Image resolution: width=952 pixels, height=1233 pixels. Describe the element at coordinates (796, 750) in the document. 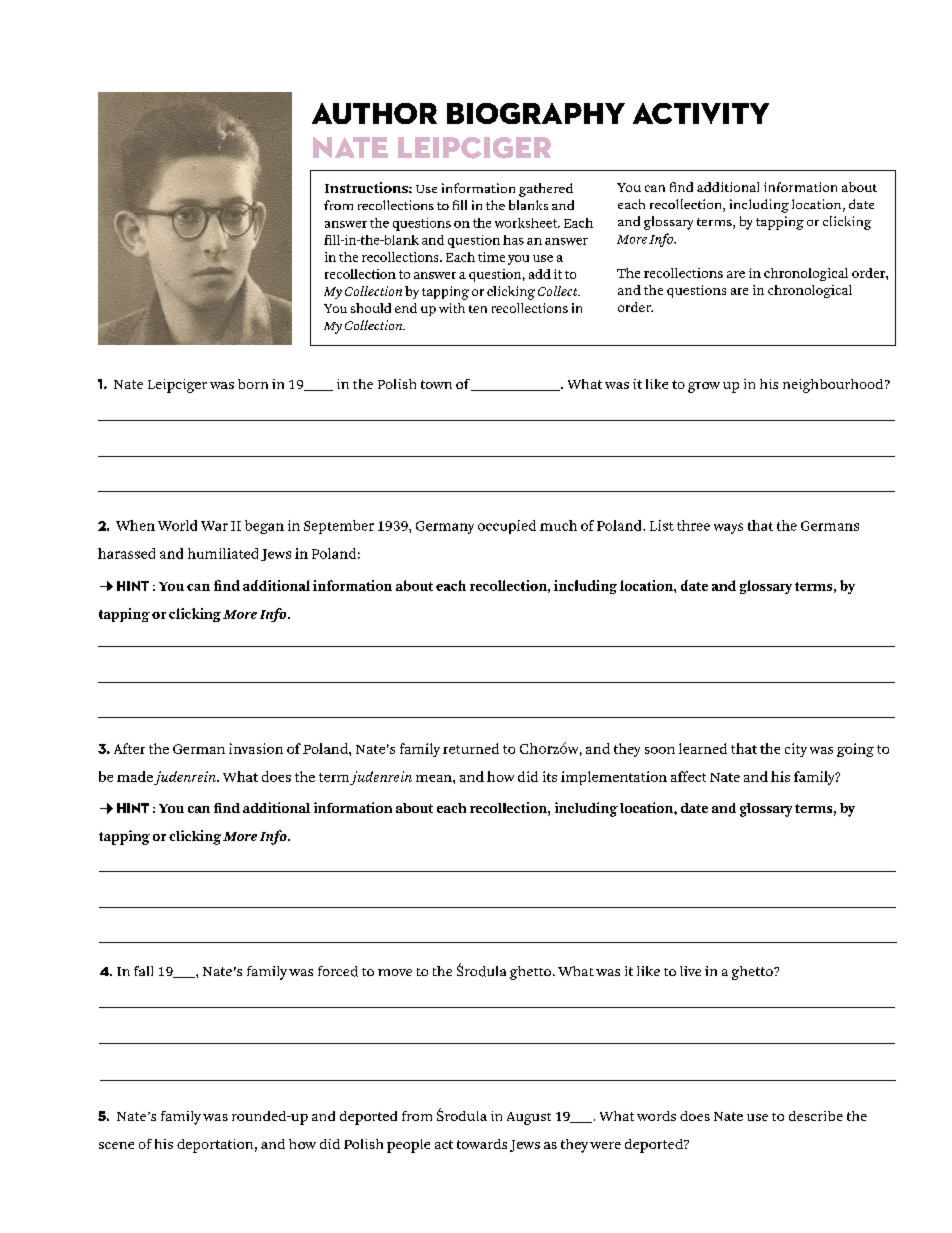

I see `city` at that location.
